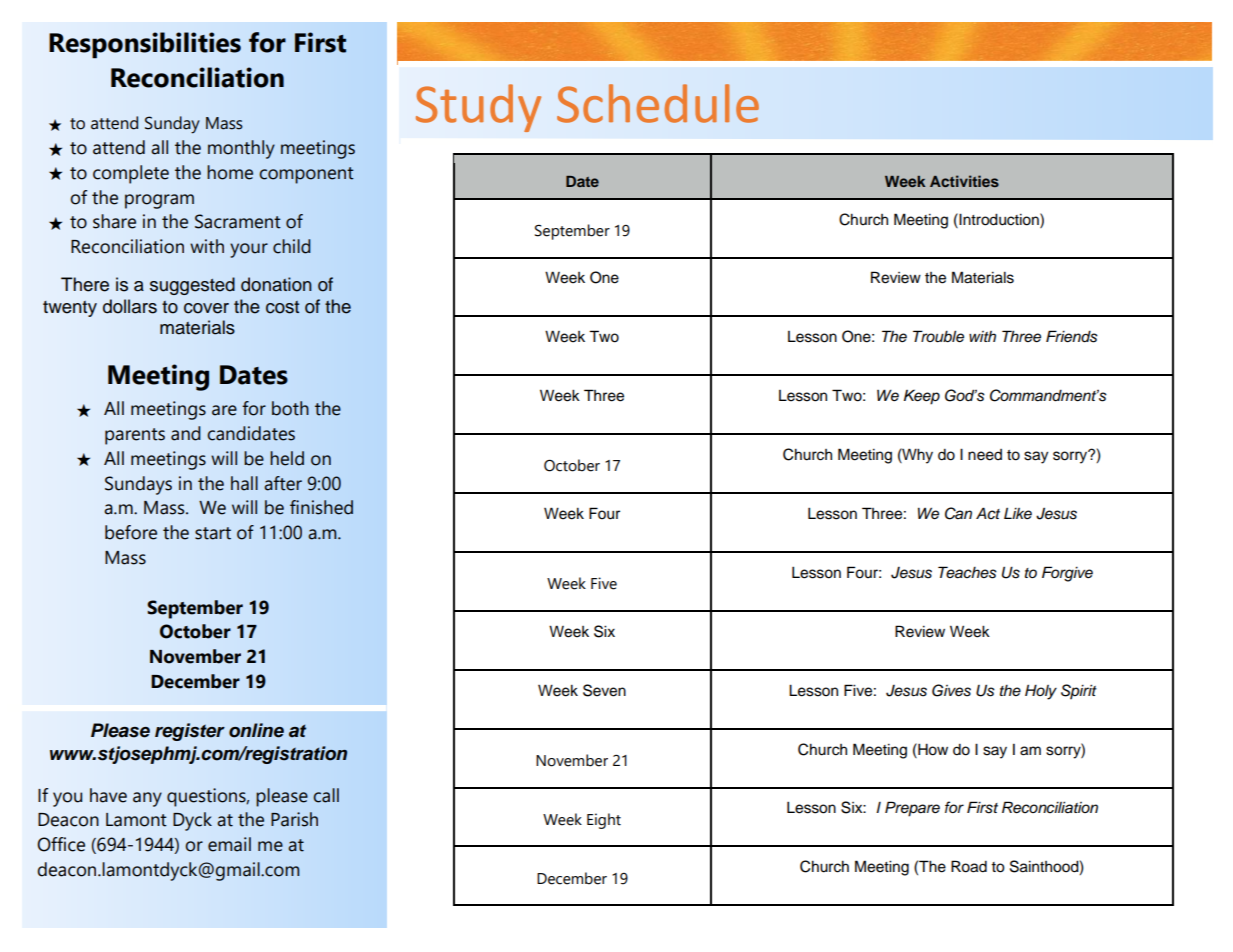 The image size is (1233, 952). I want to click on Sacrament, so click(238, 221).
